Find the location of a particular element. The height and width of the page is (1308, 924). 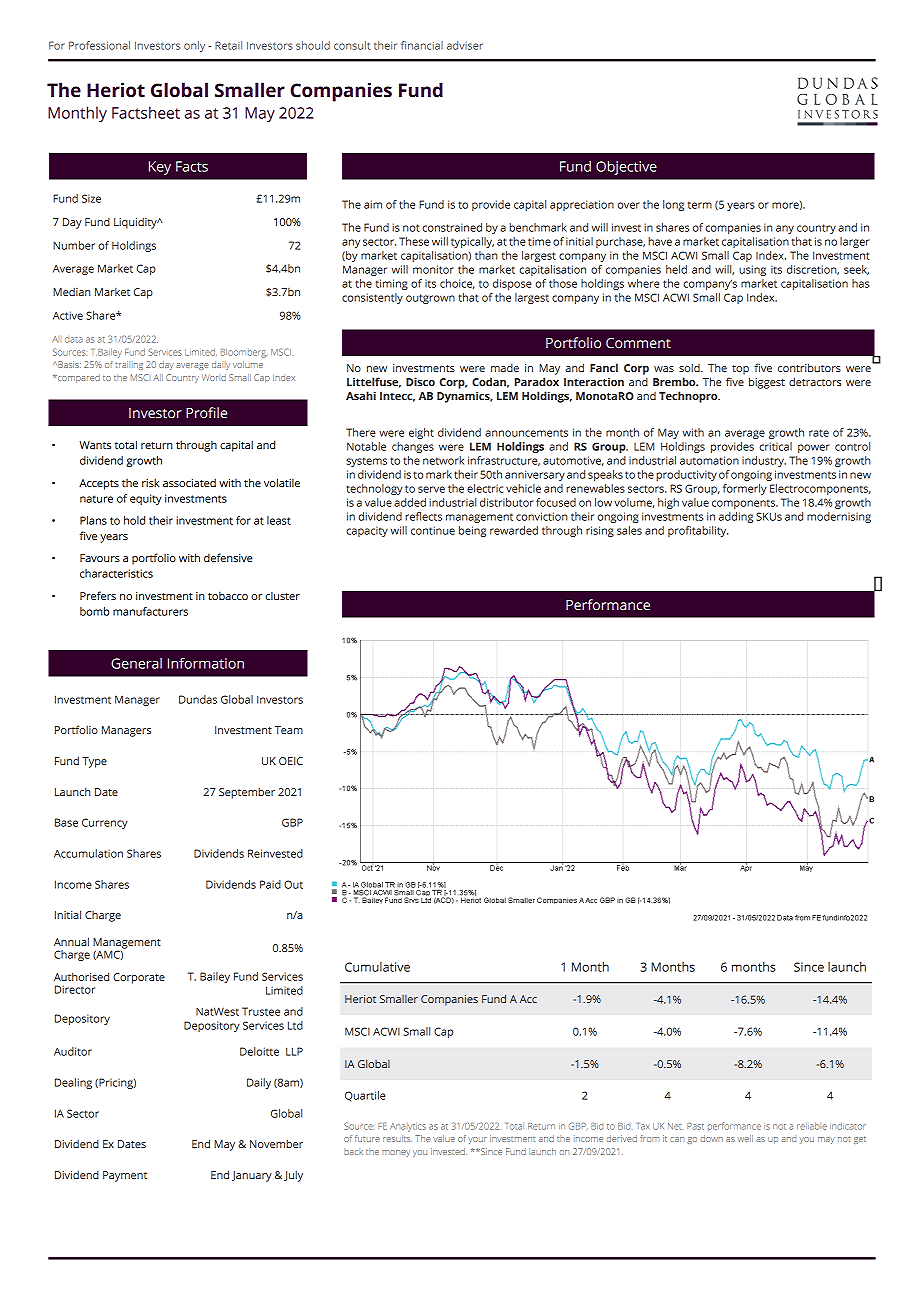

only is located at coordinates (194, 46).
